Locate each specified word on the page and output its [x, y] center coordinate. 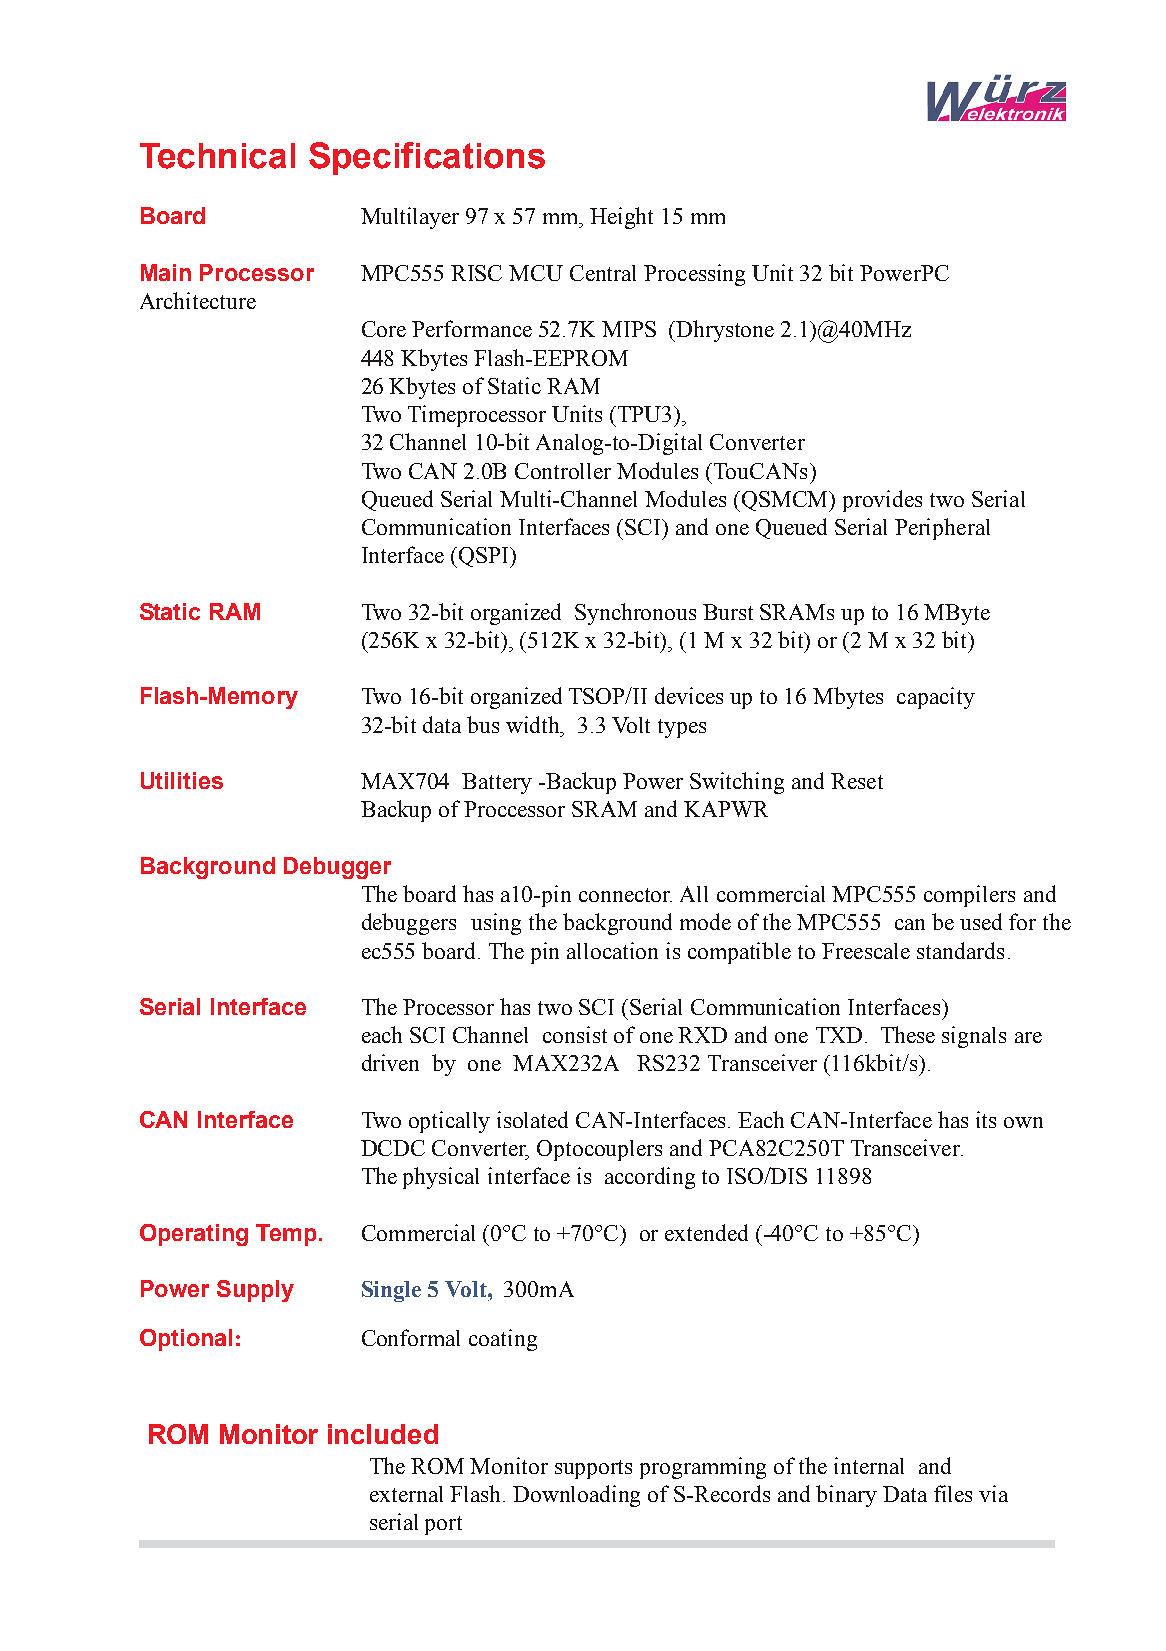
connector [625, 895]
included [383, 1434]
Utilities [182, 780]
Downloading [576, 1496]
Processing [694, 275]
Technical [217, 156]
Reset [857, 781]
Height [621, 218]
